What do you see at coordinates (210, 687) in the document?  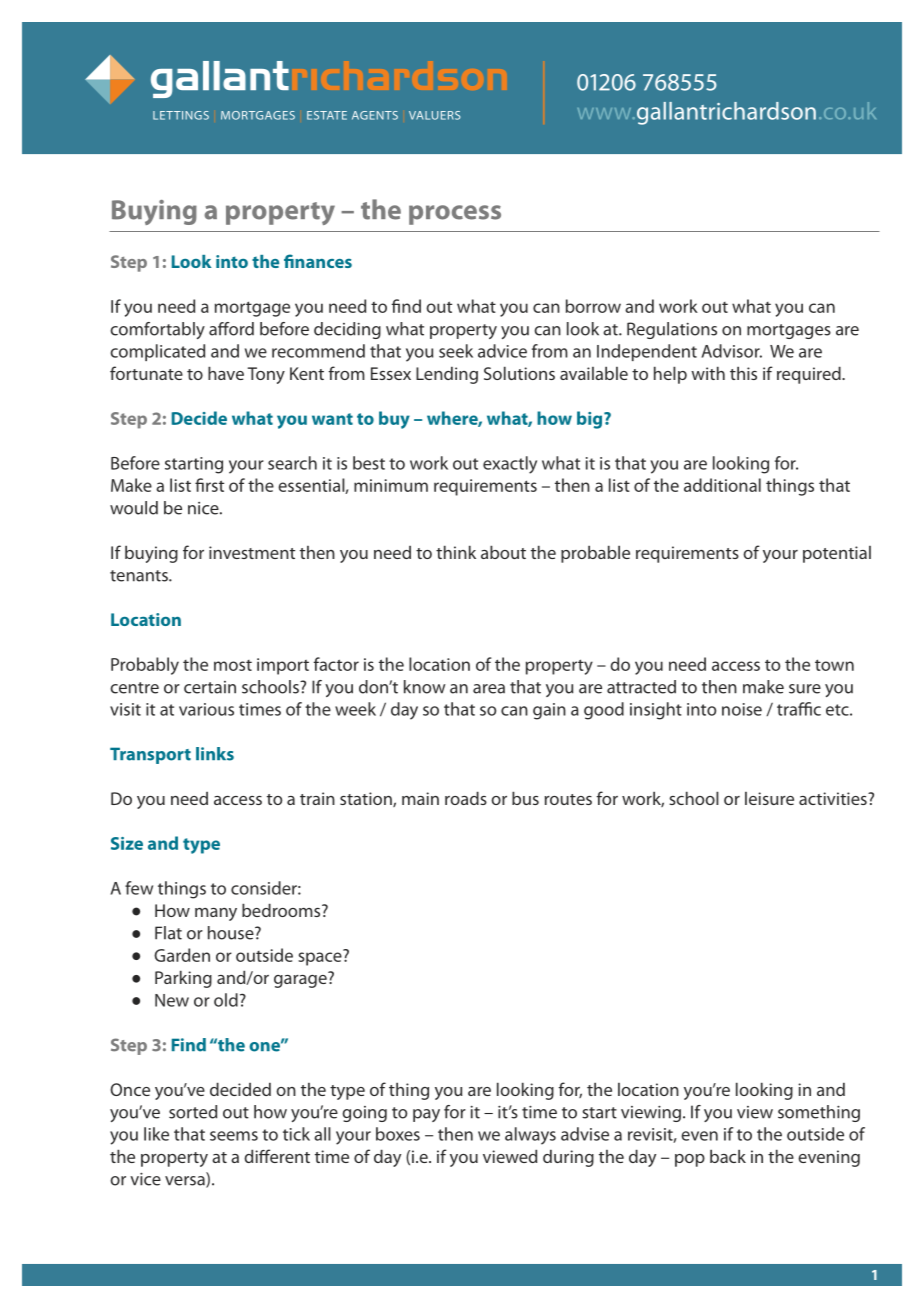 I see `certain` at bounding box center [210, 687].
